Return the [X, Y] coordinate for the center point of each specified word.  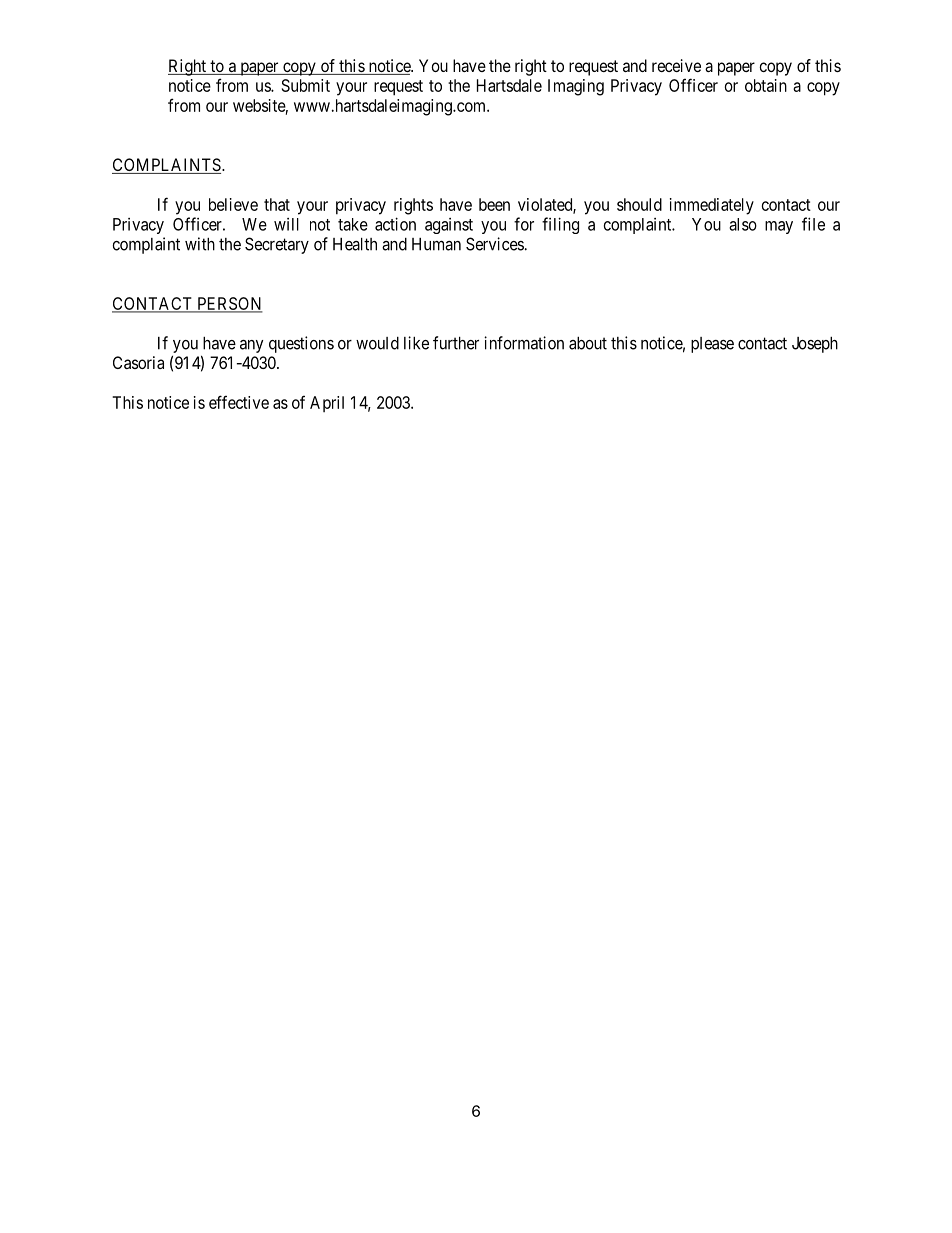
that [277, 204]
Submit [306, 85]
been [494, 204]
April [327, 404]
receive [676, 65]
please [712, 345]
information [524, 343]
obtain [766, 85]
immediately [712, 206]
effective [239, 402]
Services [495, 244]
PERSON [229, 304]
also [743, 224]
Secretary [277, 245]
